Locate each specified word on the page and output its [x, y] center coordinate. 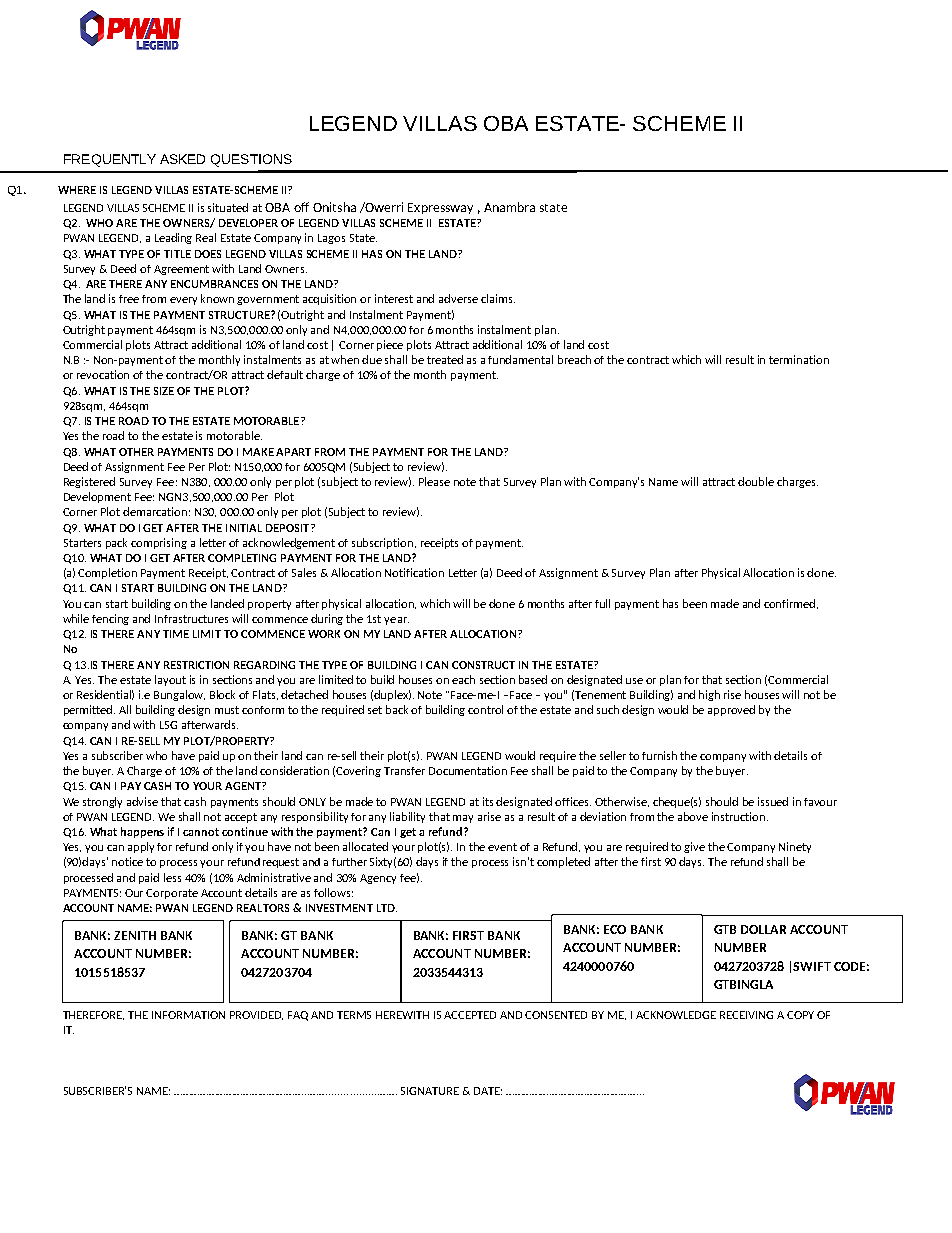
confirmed [791, 604]
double [756, 481]
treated [445, 359]
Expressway [440, 208]
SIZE [164, 391]
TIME [176, 634]
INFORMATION [188, 1015]
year [396, 621]
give [694, 847]
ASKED [182, 159]
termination [799, 359]
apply [143, 847]
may [463, 819]
